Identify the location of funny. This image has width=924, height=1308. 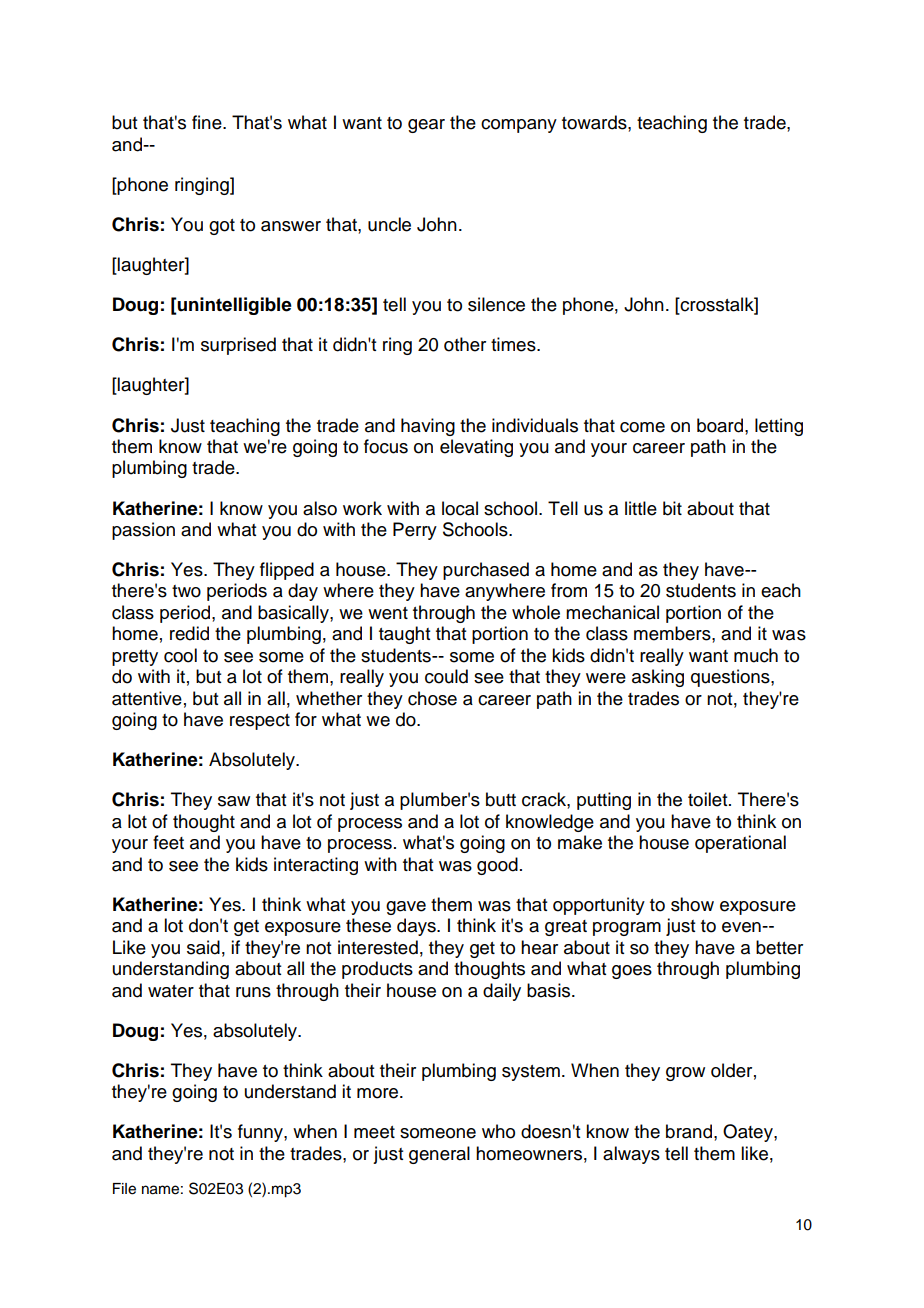
(261, 1133).
